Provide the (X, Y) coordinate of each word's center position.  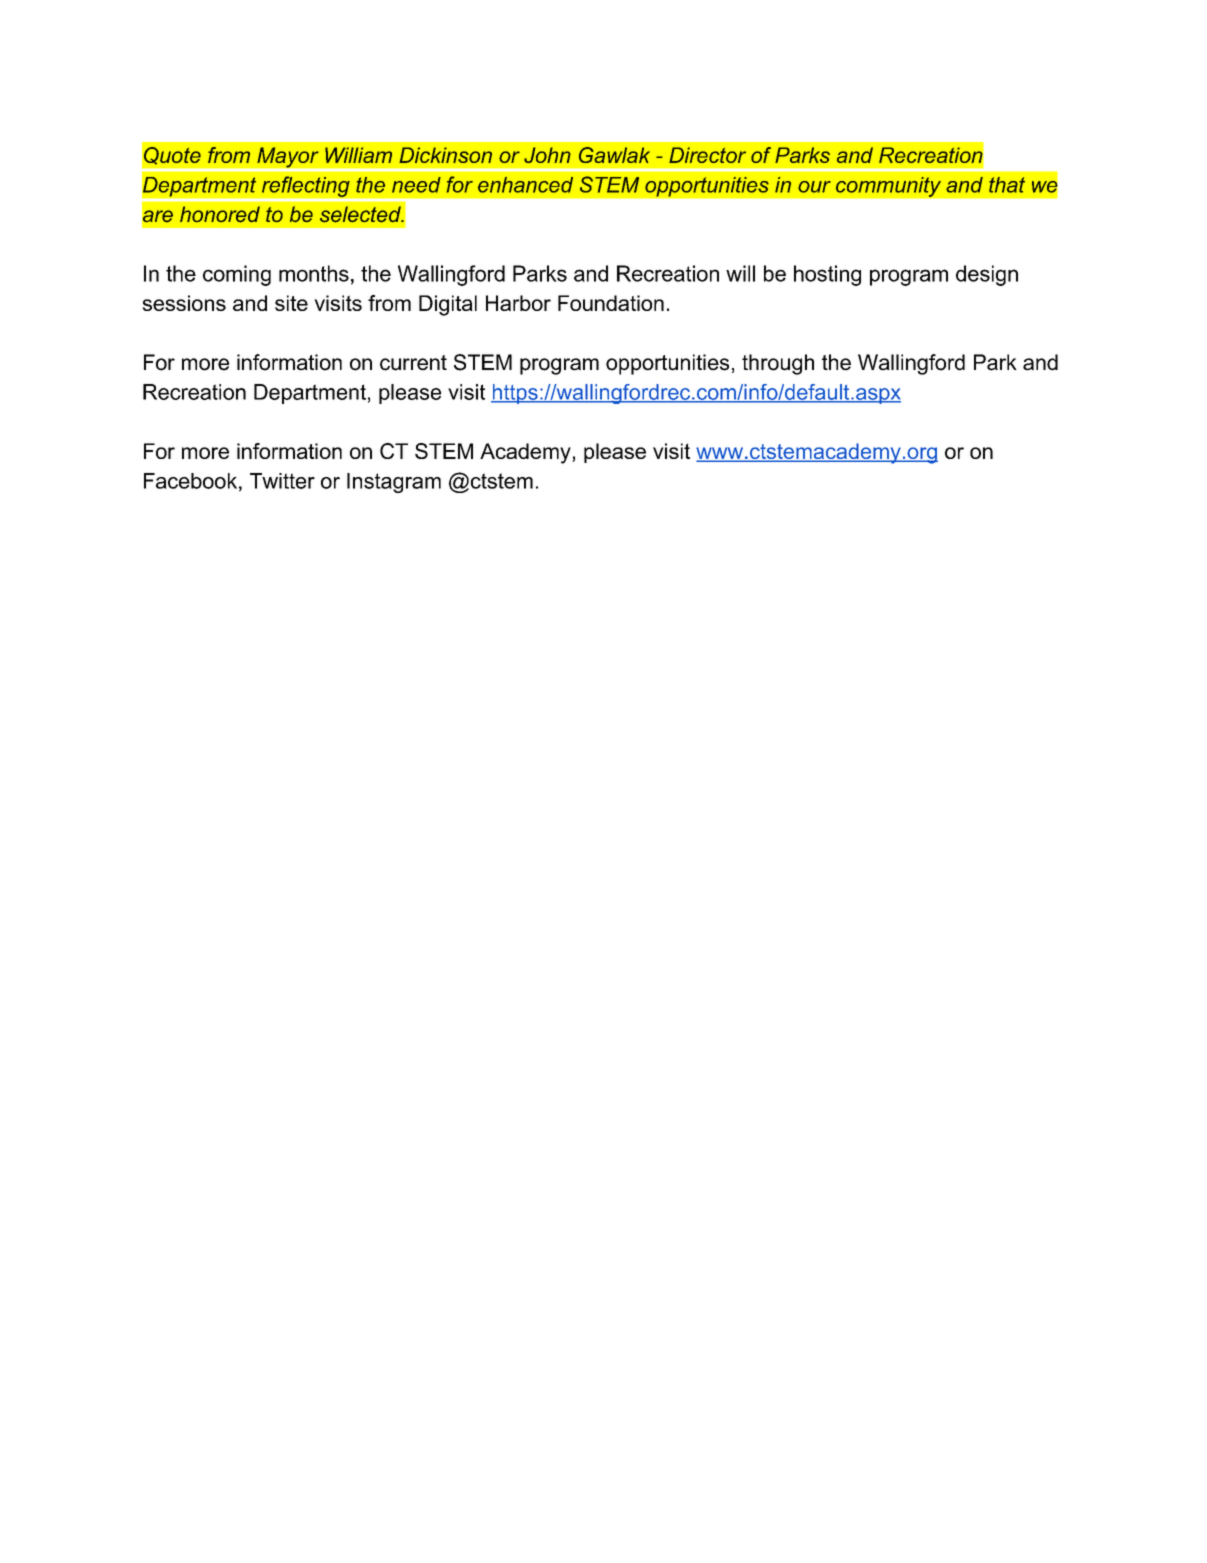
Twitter (282, 481)
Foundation (611, 303)
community (888, 187)
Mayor (288, 158)
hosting (827, 275)
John (547, 155)
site (291, 303)
